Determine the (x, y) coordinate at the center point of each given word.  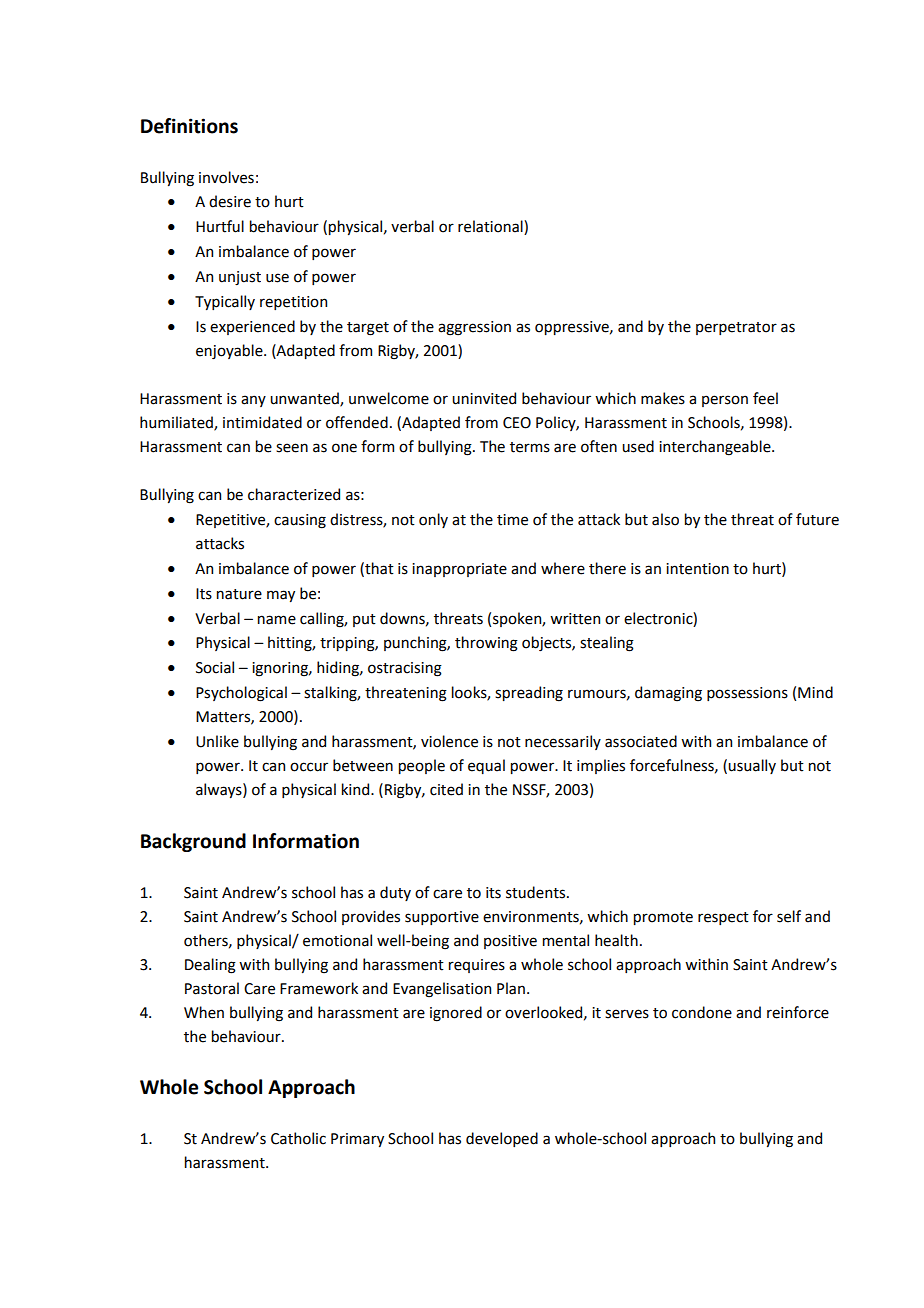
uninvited (484, 398)
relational (491, 227)
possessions (747, 694)
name (277, 620)
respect (723, 918)
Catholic (298, 1138)
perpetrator (736, 328)
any (253, 401)
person (725, 401)
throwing (486, 644)
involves (226, 177)
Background (193, 842)
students (537, 892)
